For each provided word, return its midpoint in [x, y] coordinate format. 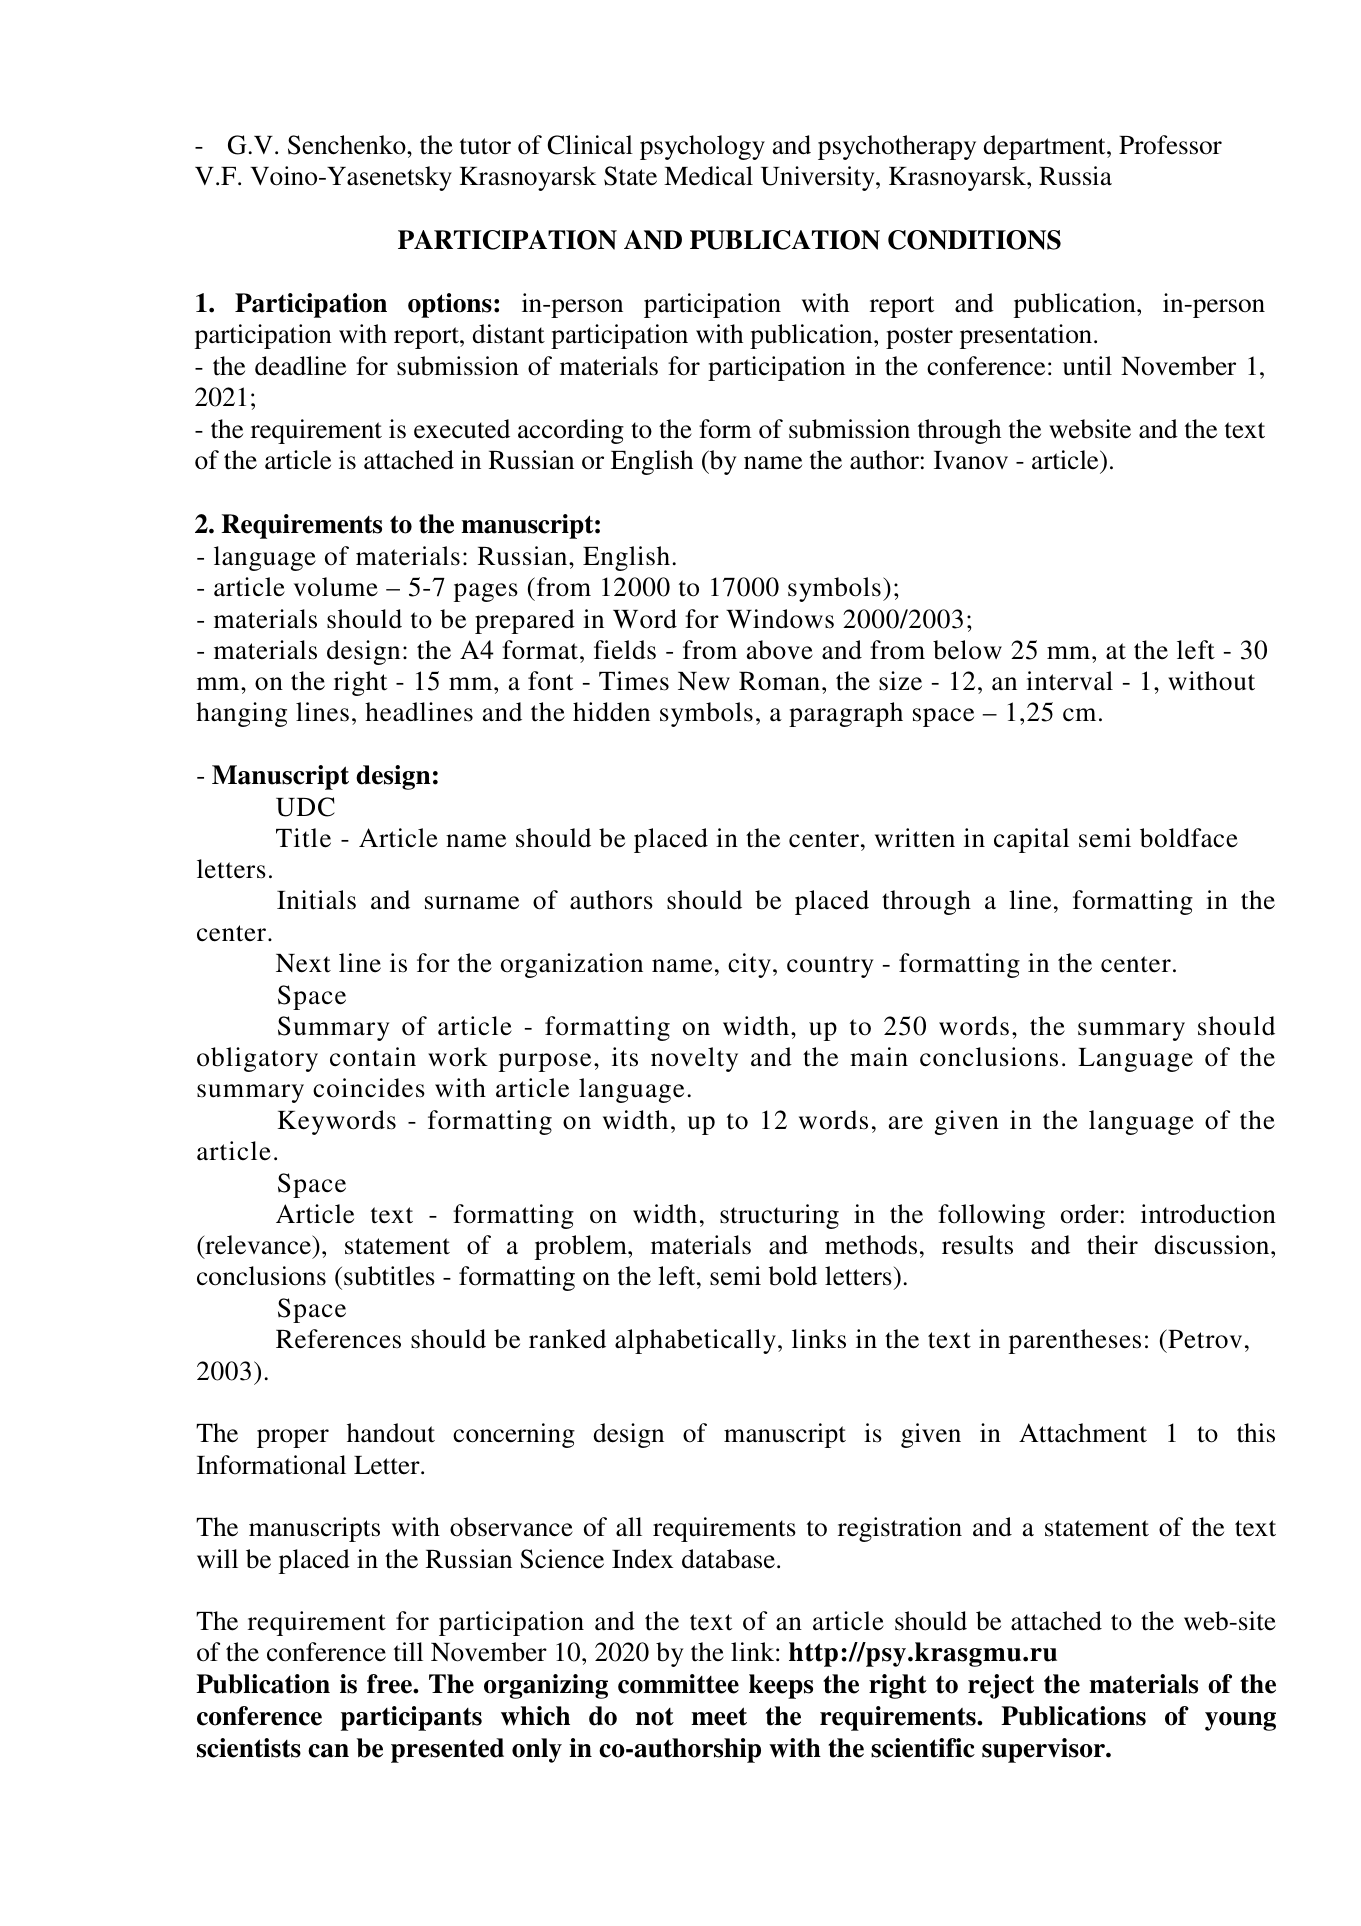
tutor [485, 146]
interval [1069, 681]
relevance [258, 1246]
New [704, 681]
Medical [708, 176]
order [1090, 1214]
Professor [1170, 145]
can [328, 1751]
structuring [779, 1216]
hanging [241, 714]
